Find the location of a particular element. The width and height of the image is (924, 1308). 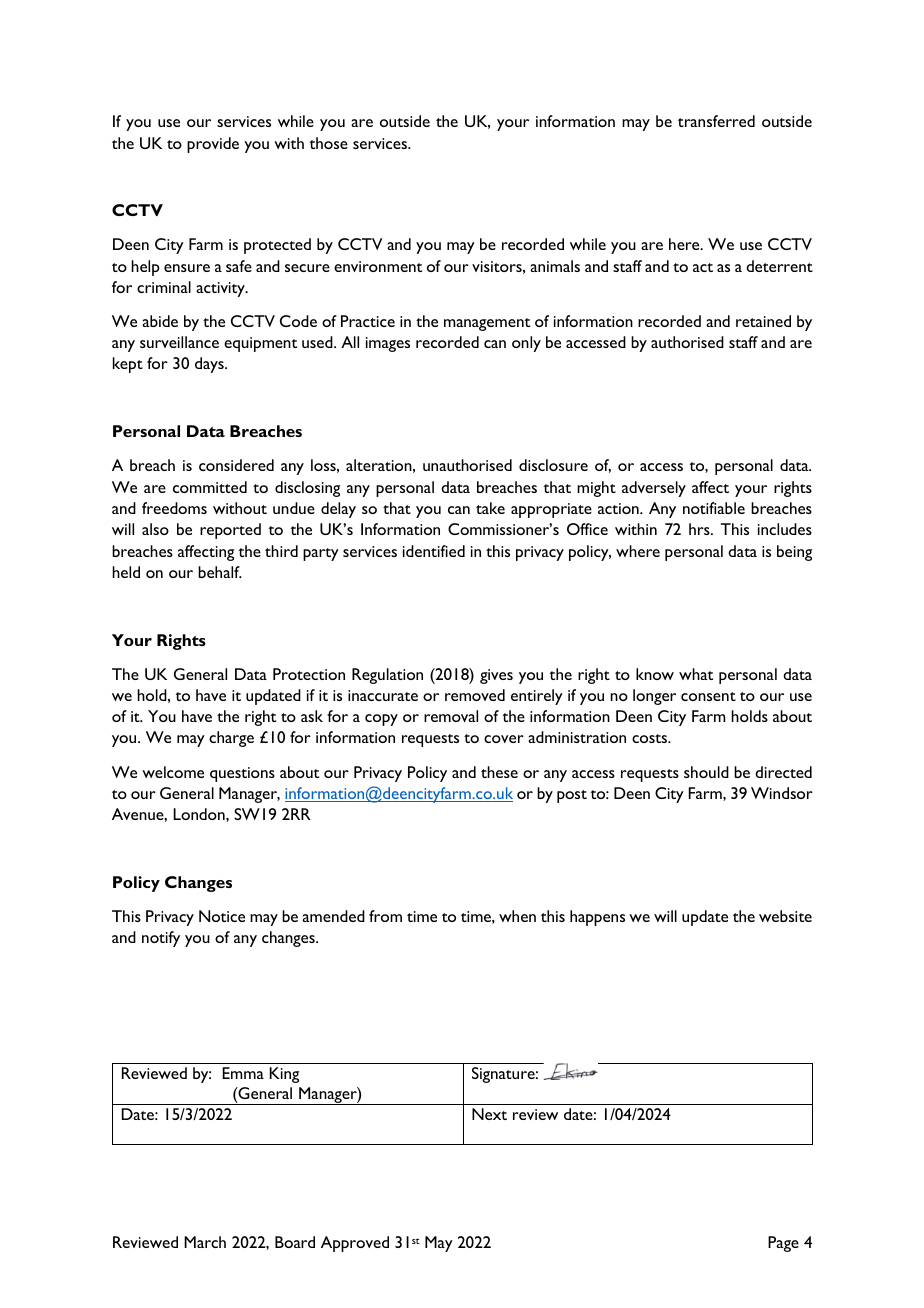

adversely is located at coordinates (654, 489).
